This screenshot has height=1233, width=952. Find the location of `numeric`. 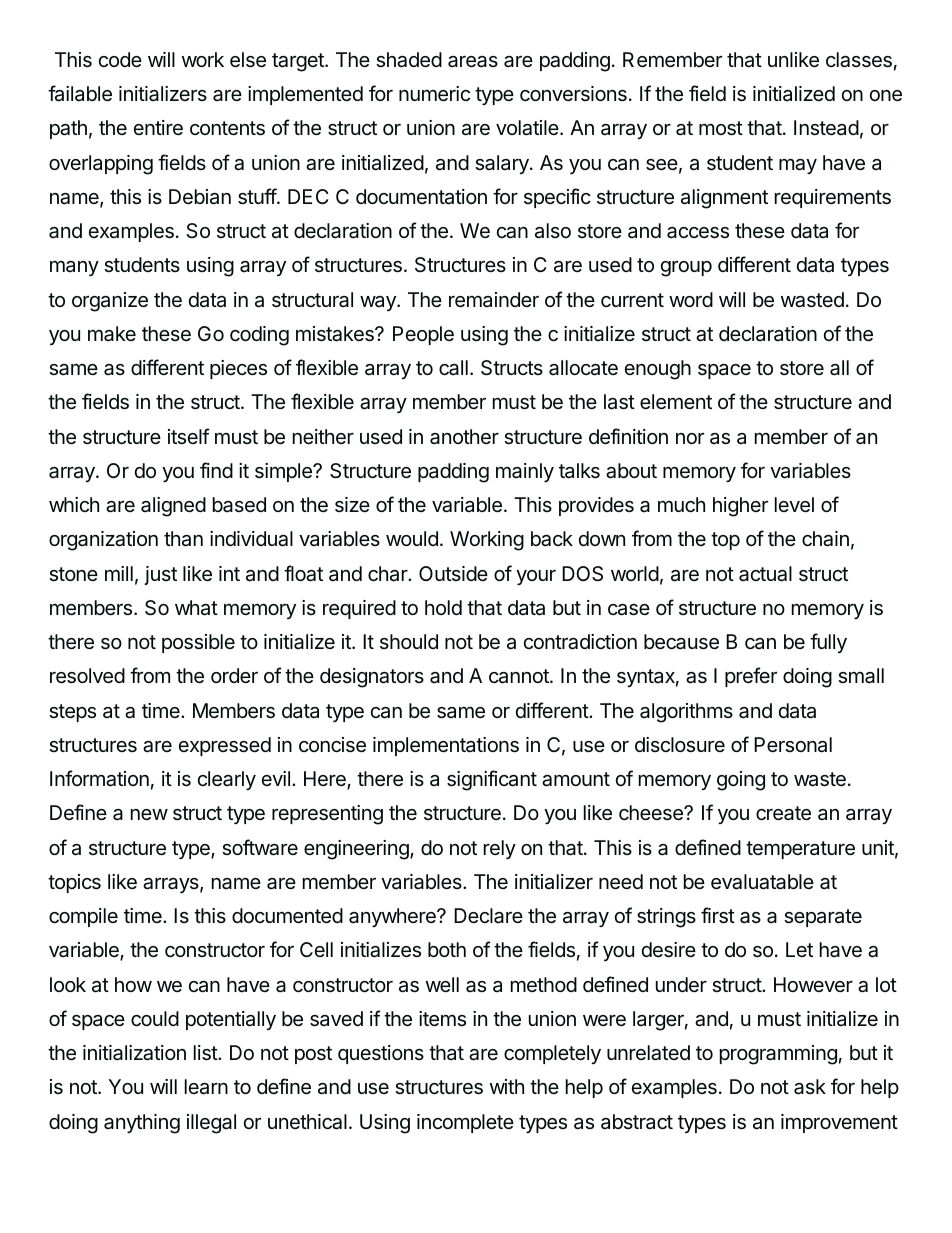

numeric is located at coordinates (434, 94).
